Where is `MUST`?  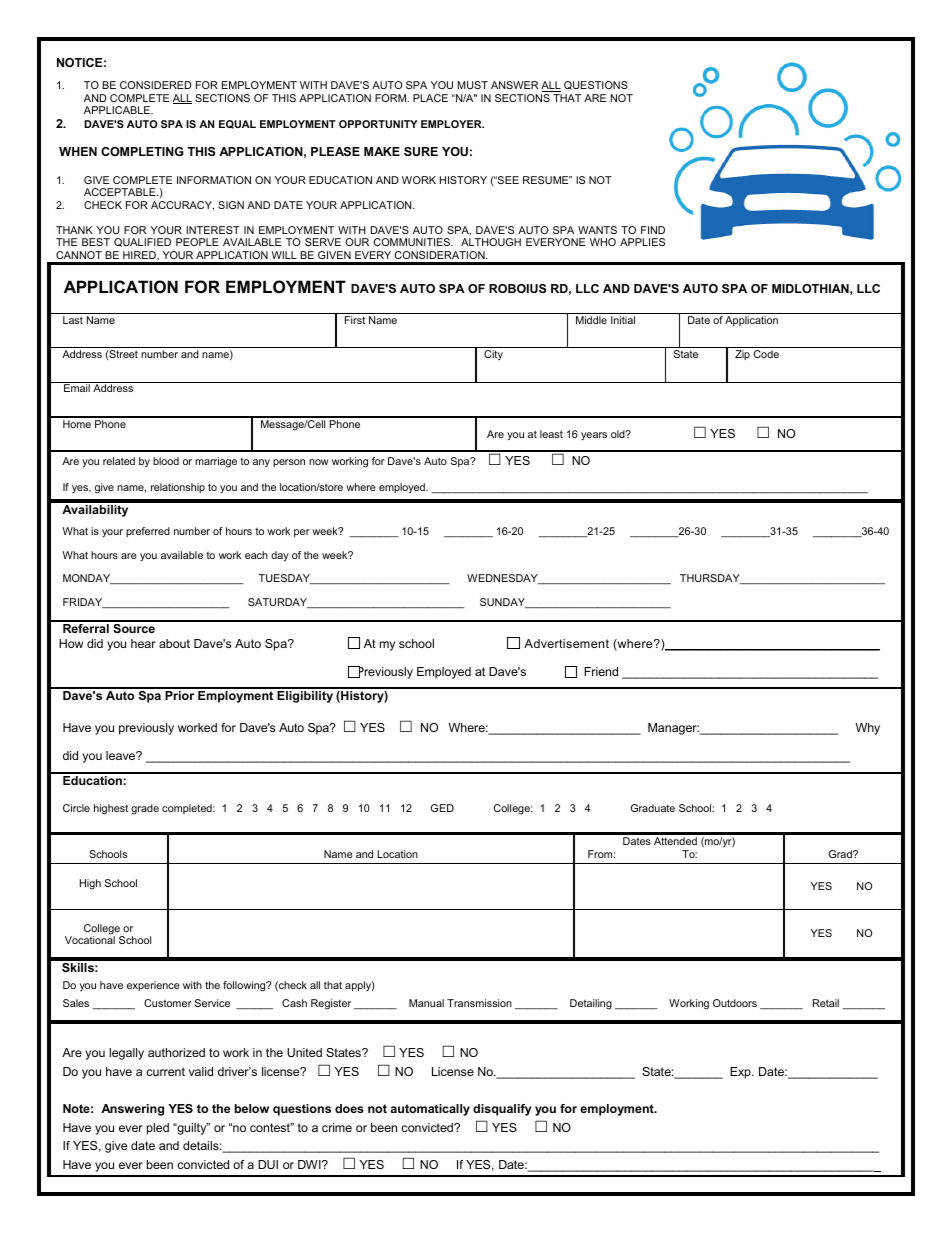 MUST is located at coordinates (472, 85).
